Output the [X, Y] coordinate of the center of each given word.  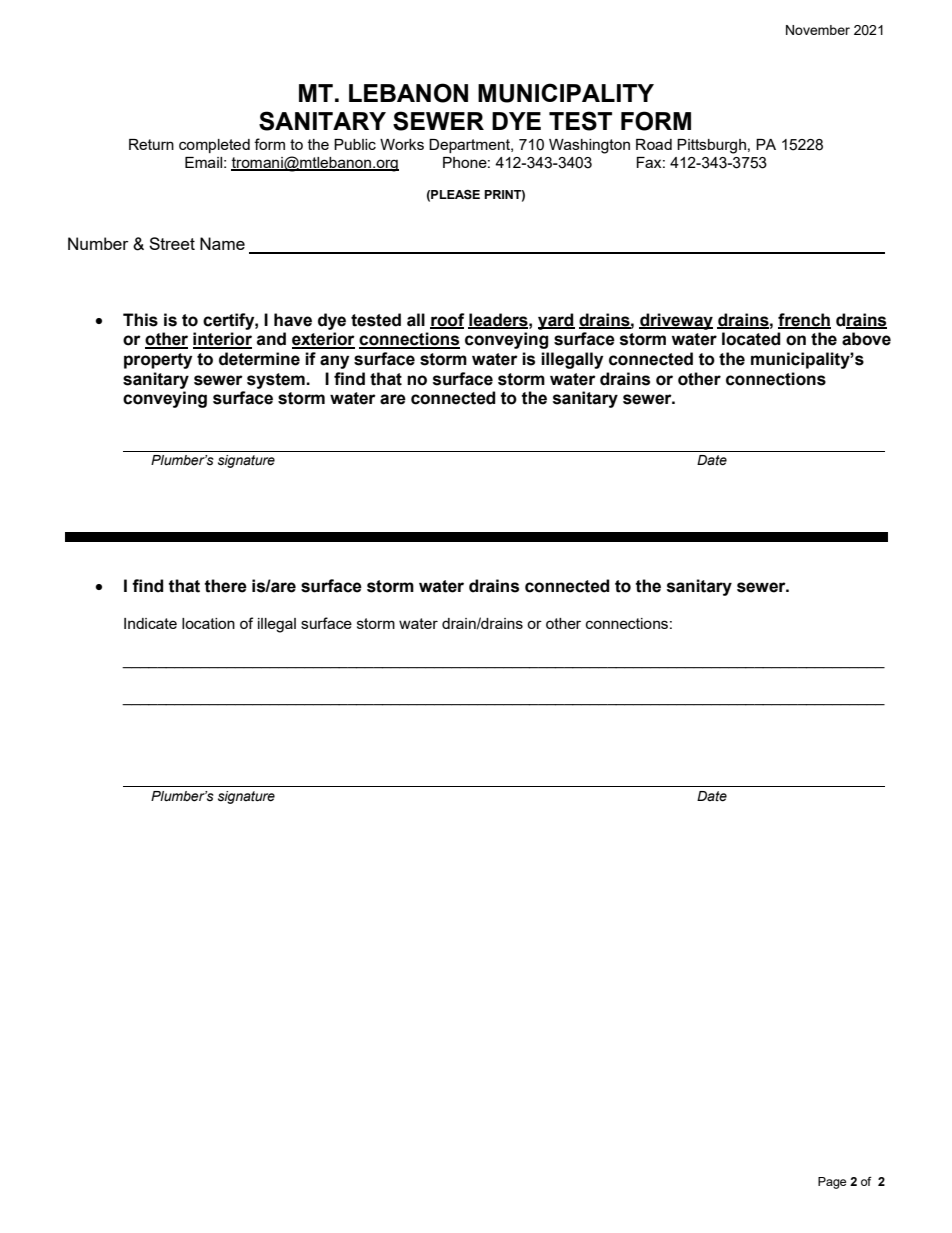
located [751, 339]
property [158, 361]
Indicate [150, 623]
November [818, 30]
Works [402, 144]
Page [832, 1183]
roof [447, 320]
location [208, 623]
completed [214, 146]
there [225, 586]
